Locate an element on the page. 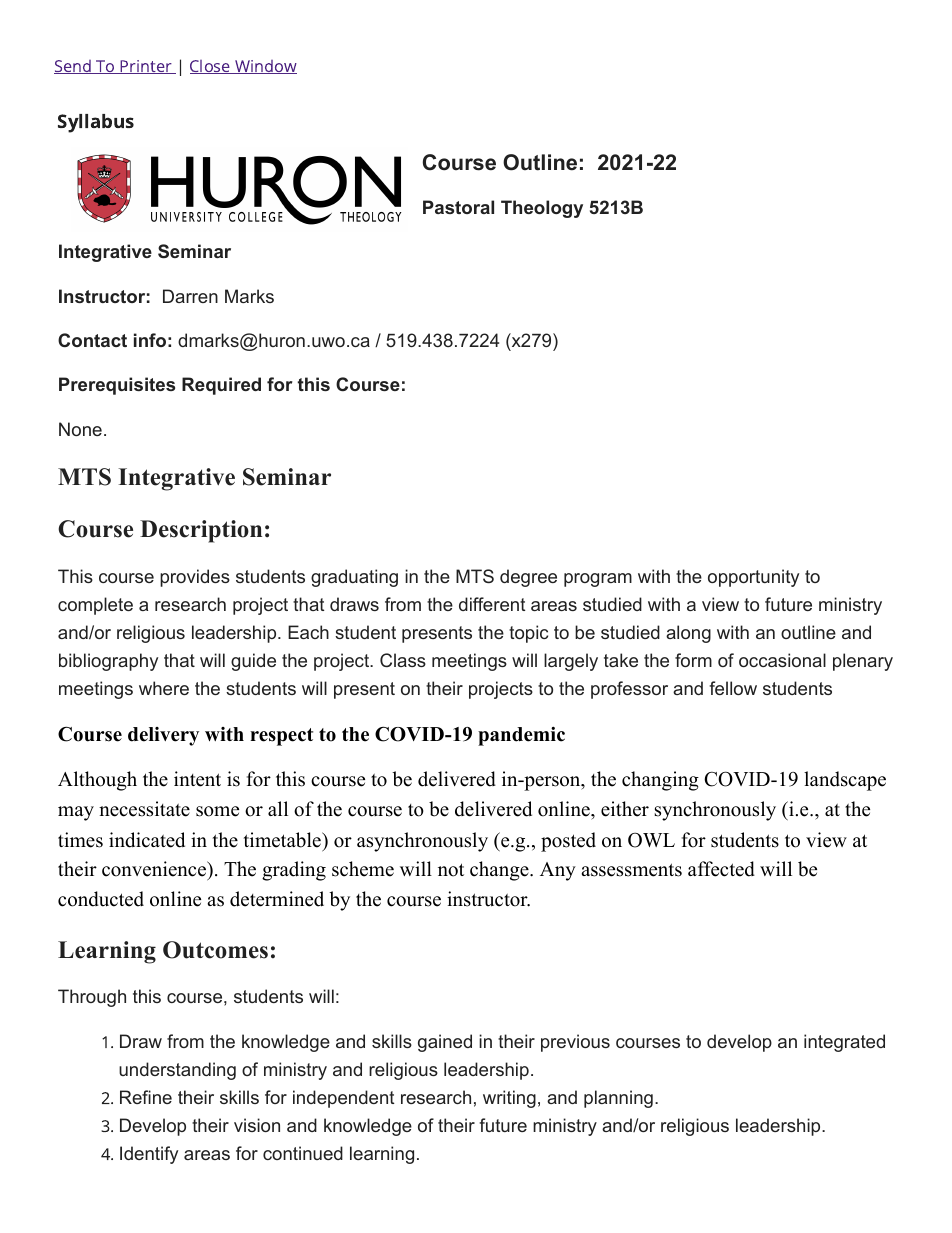 This image has height=1233, width=952. Prerequisites is located at coordinates (117, 386).
